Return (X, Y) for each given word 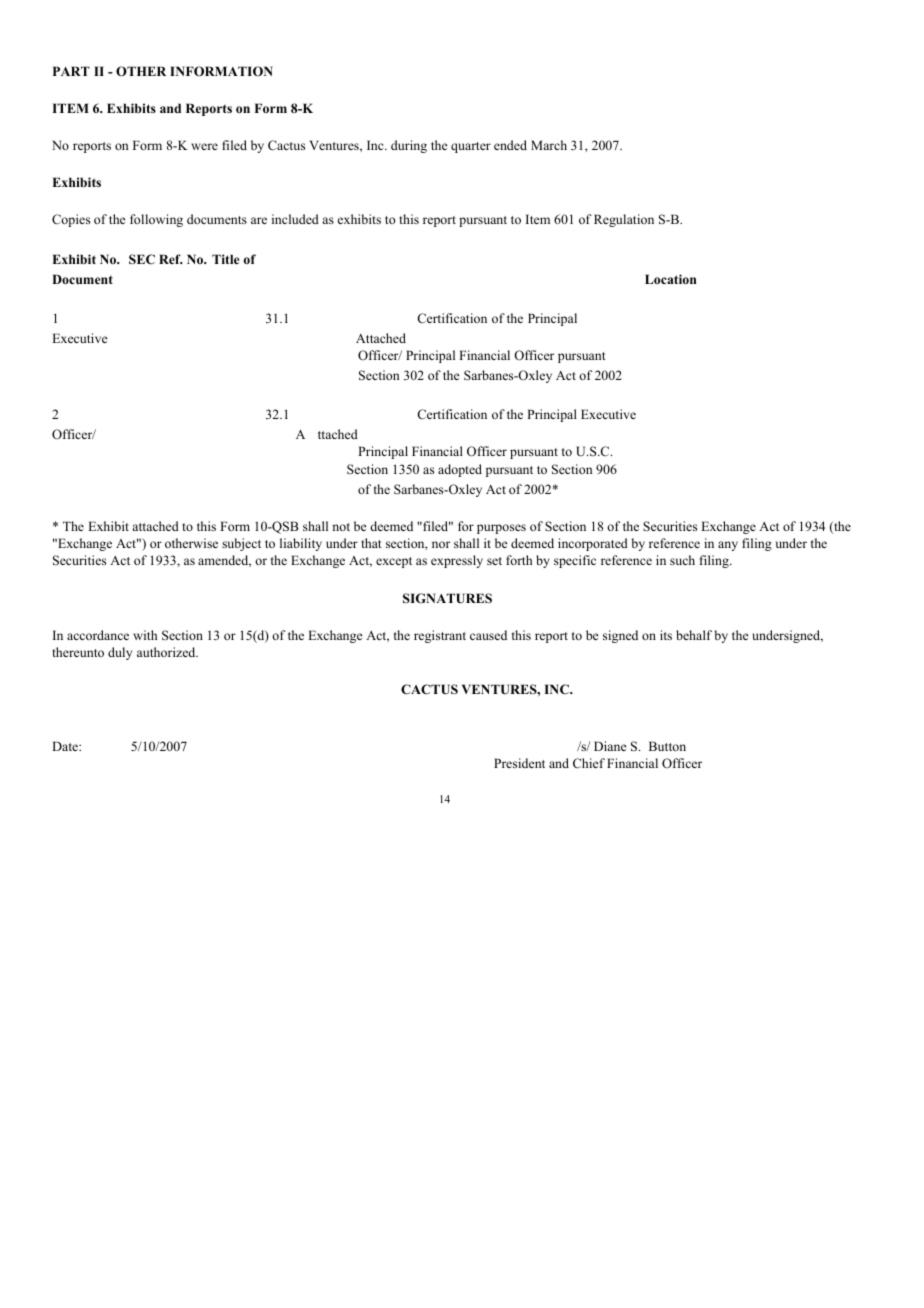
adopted (460, 470)
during (409, 146)
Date (66, 746)
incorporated (593, 544)
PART (71, 71)
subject (241, 544)
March (549, 145)
